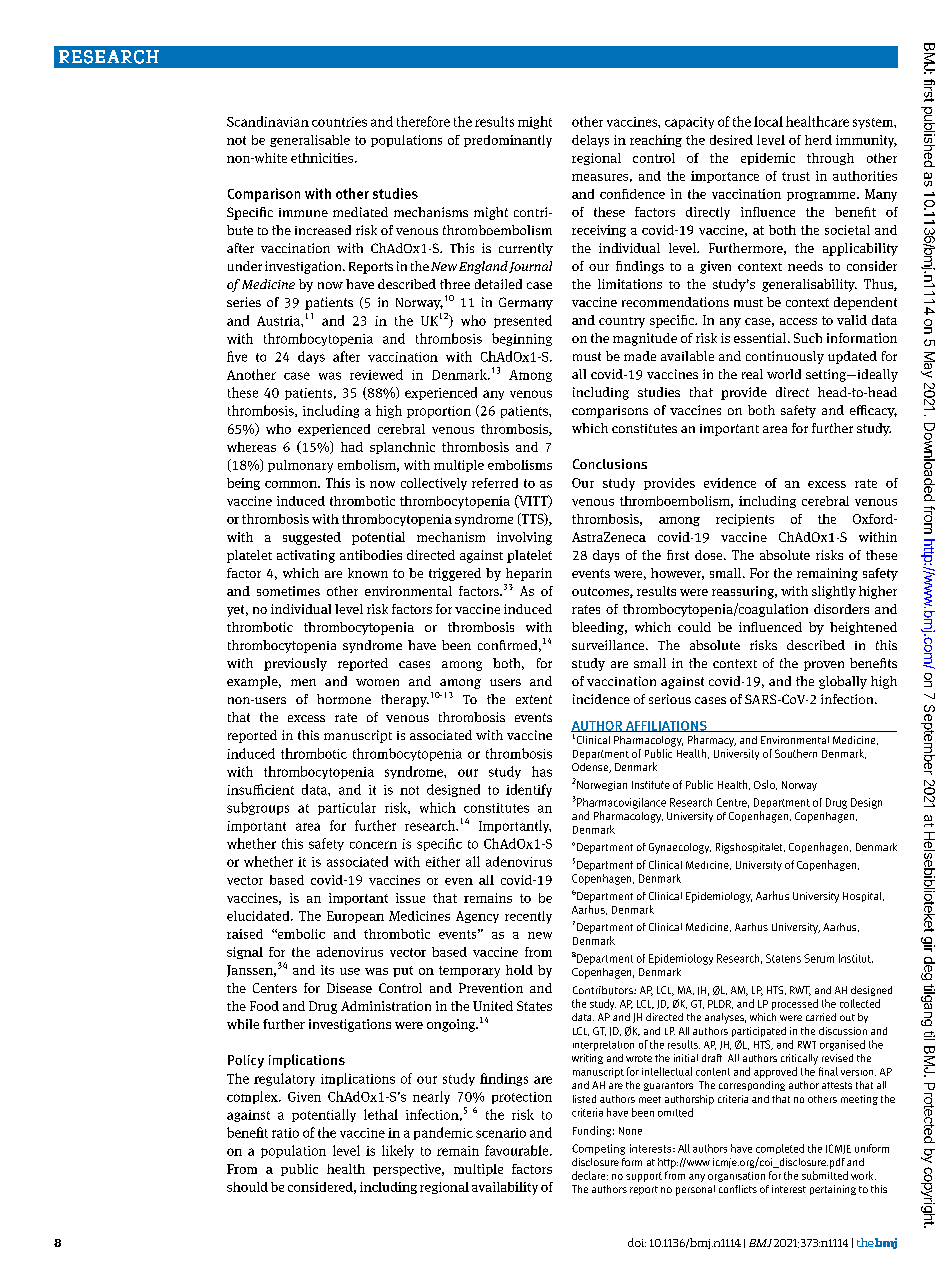  I want to click on pertaining, so click(833, 1190).
